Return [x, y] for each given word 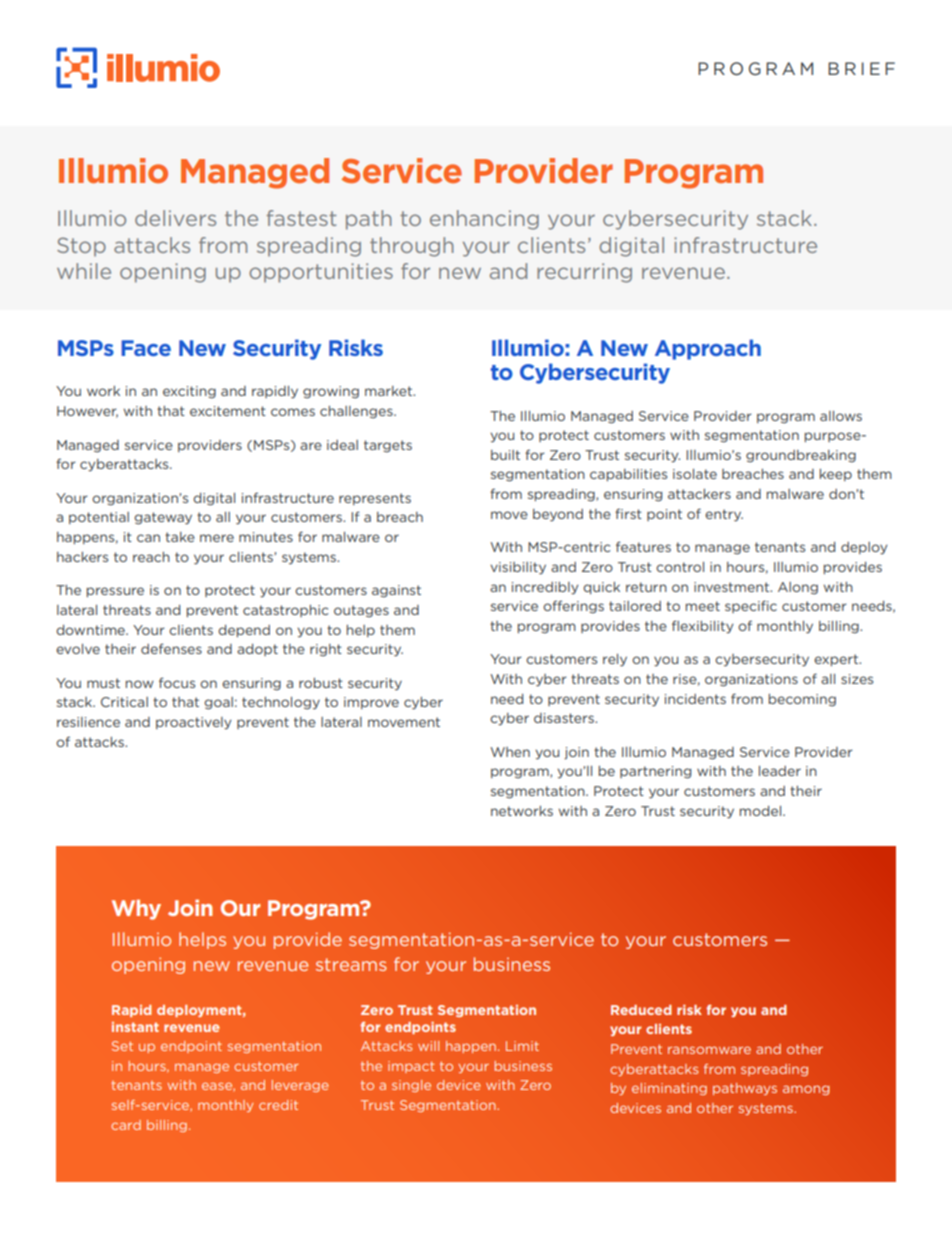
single [411, 1086]
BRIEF [861, 68]
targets [388, 446]
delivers [175, 218]
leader [780, 771]
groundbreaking [801, 456]
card [126, 1125]
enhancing [484, 220]
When [510, 752]
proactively [193, 723]
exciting [189, 392]
